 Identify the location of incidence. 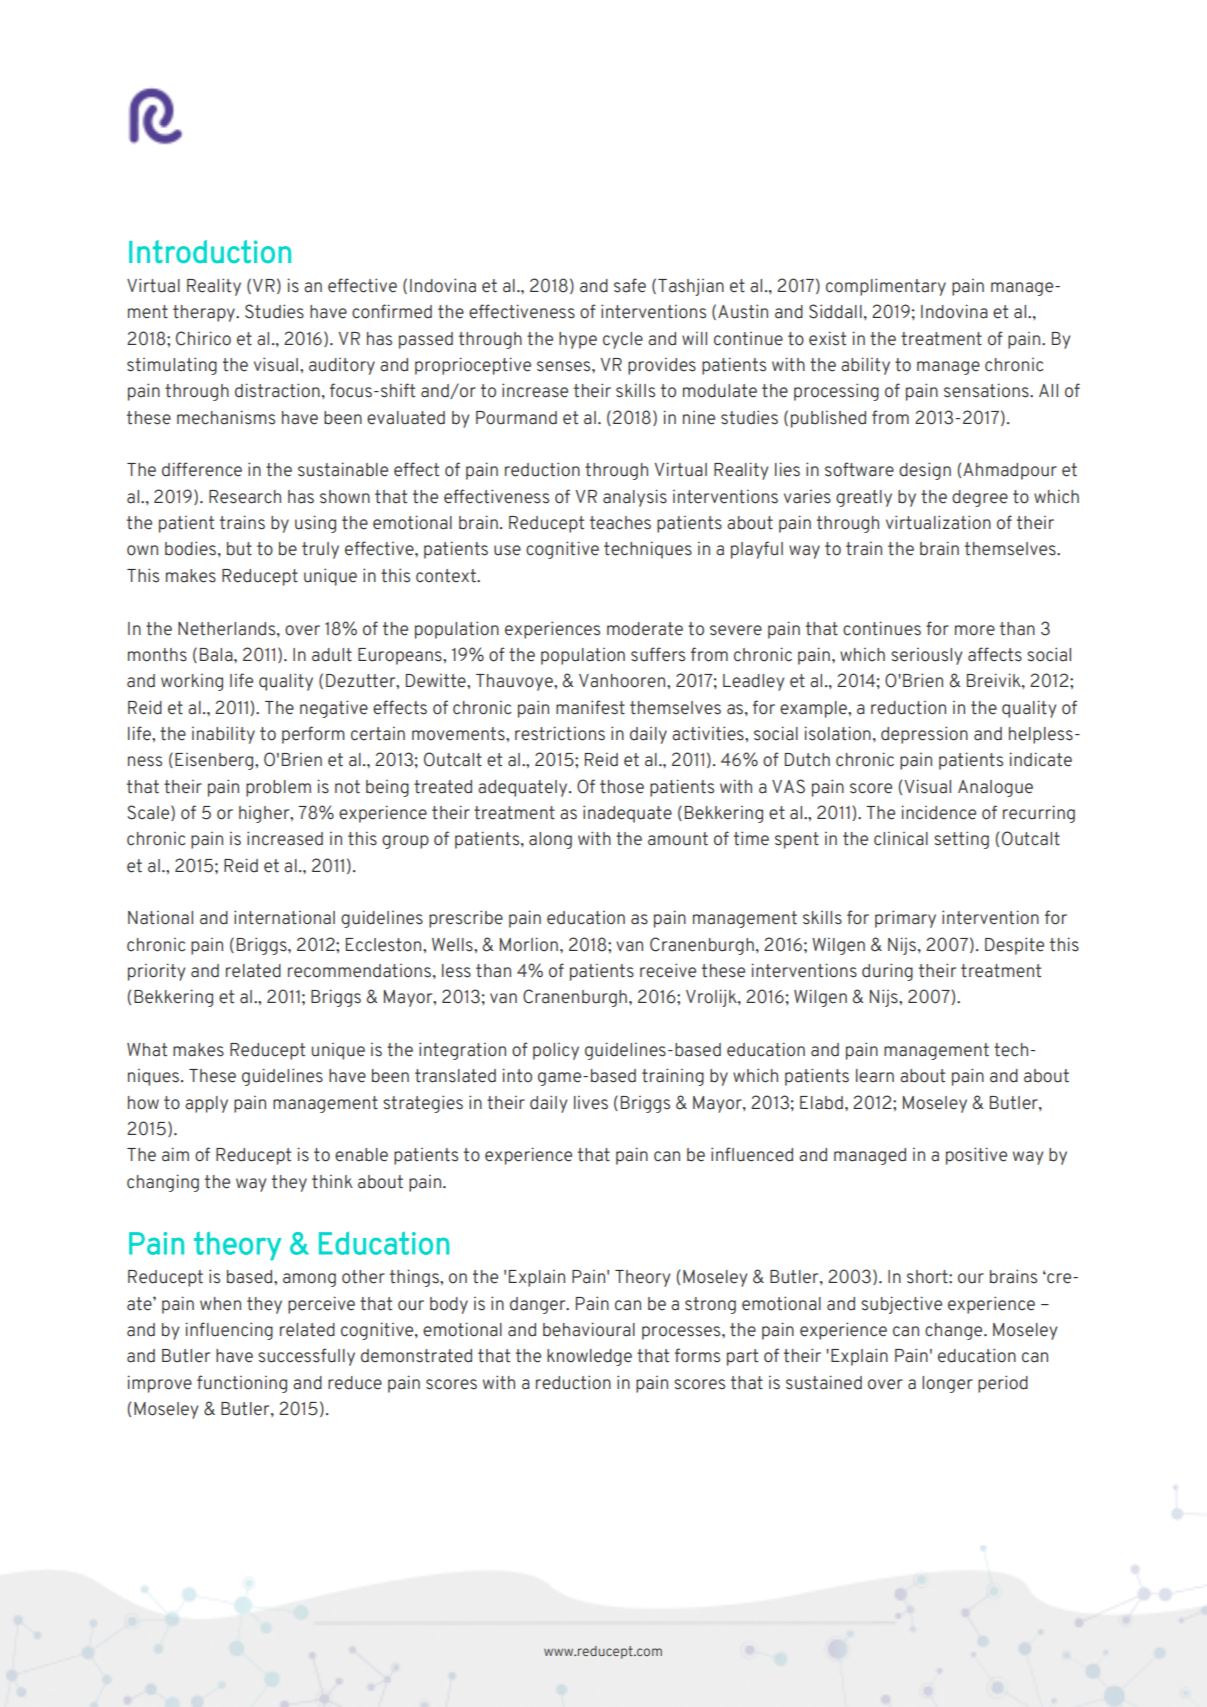
(938, 812).
